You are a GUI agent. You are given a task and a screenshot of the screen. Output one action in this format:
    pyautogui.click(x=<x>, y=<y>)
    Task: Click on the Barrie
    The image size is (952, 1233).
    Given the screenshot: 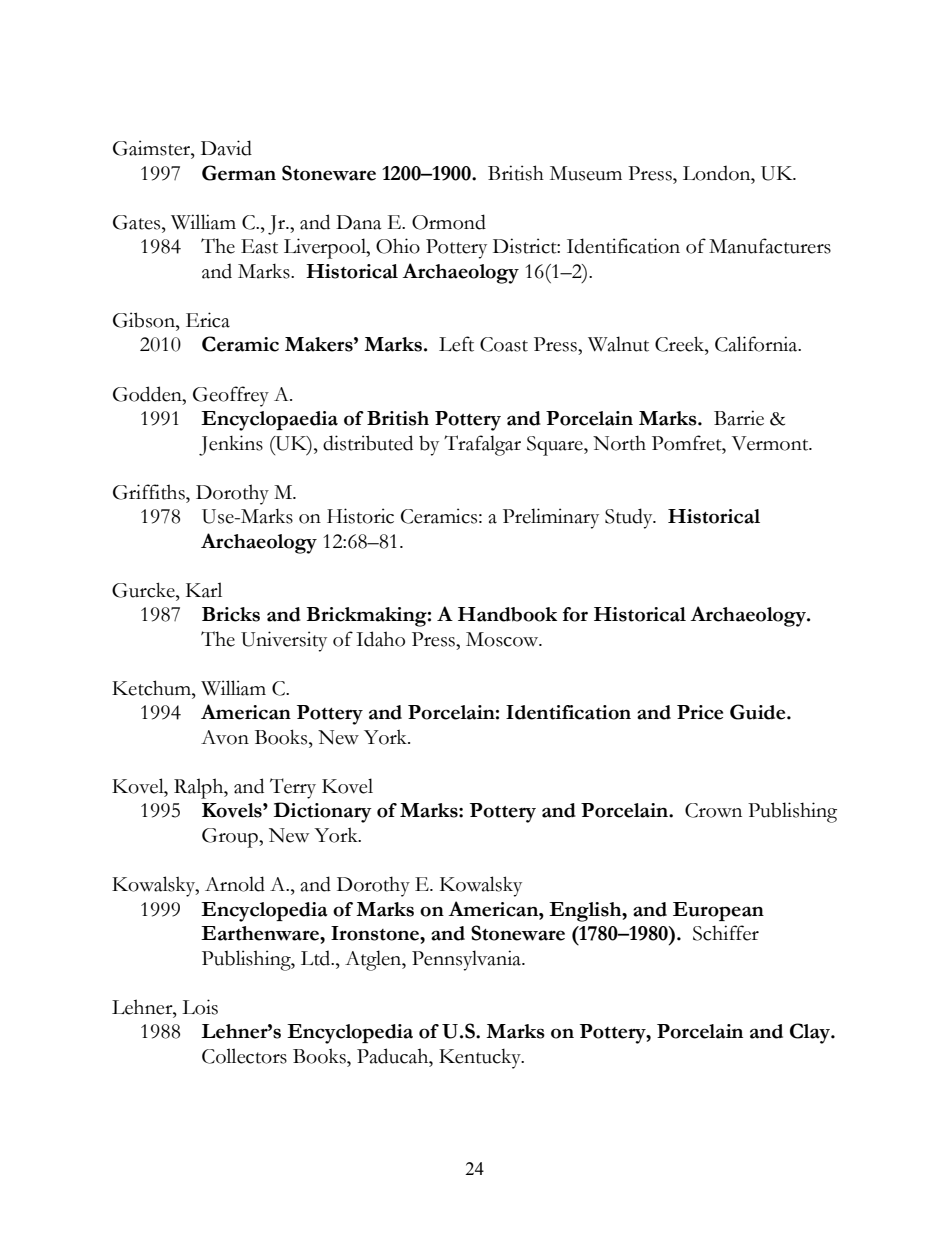 What is the action you would take?
    pyautogui.click(x=739, y=418)
